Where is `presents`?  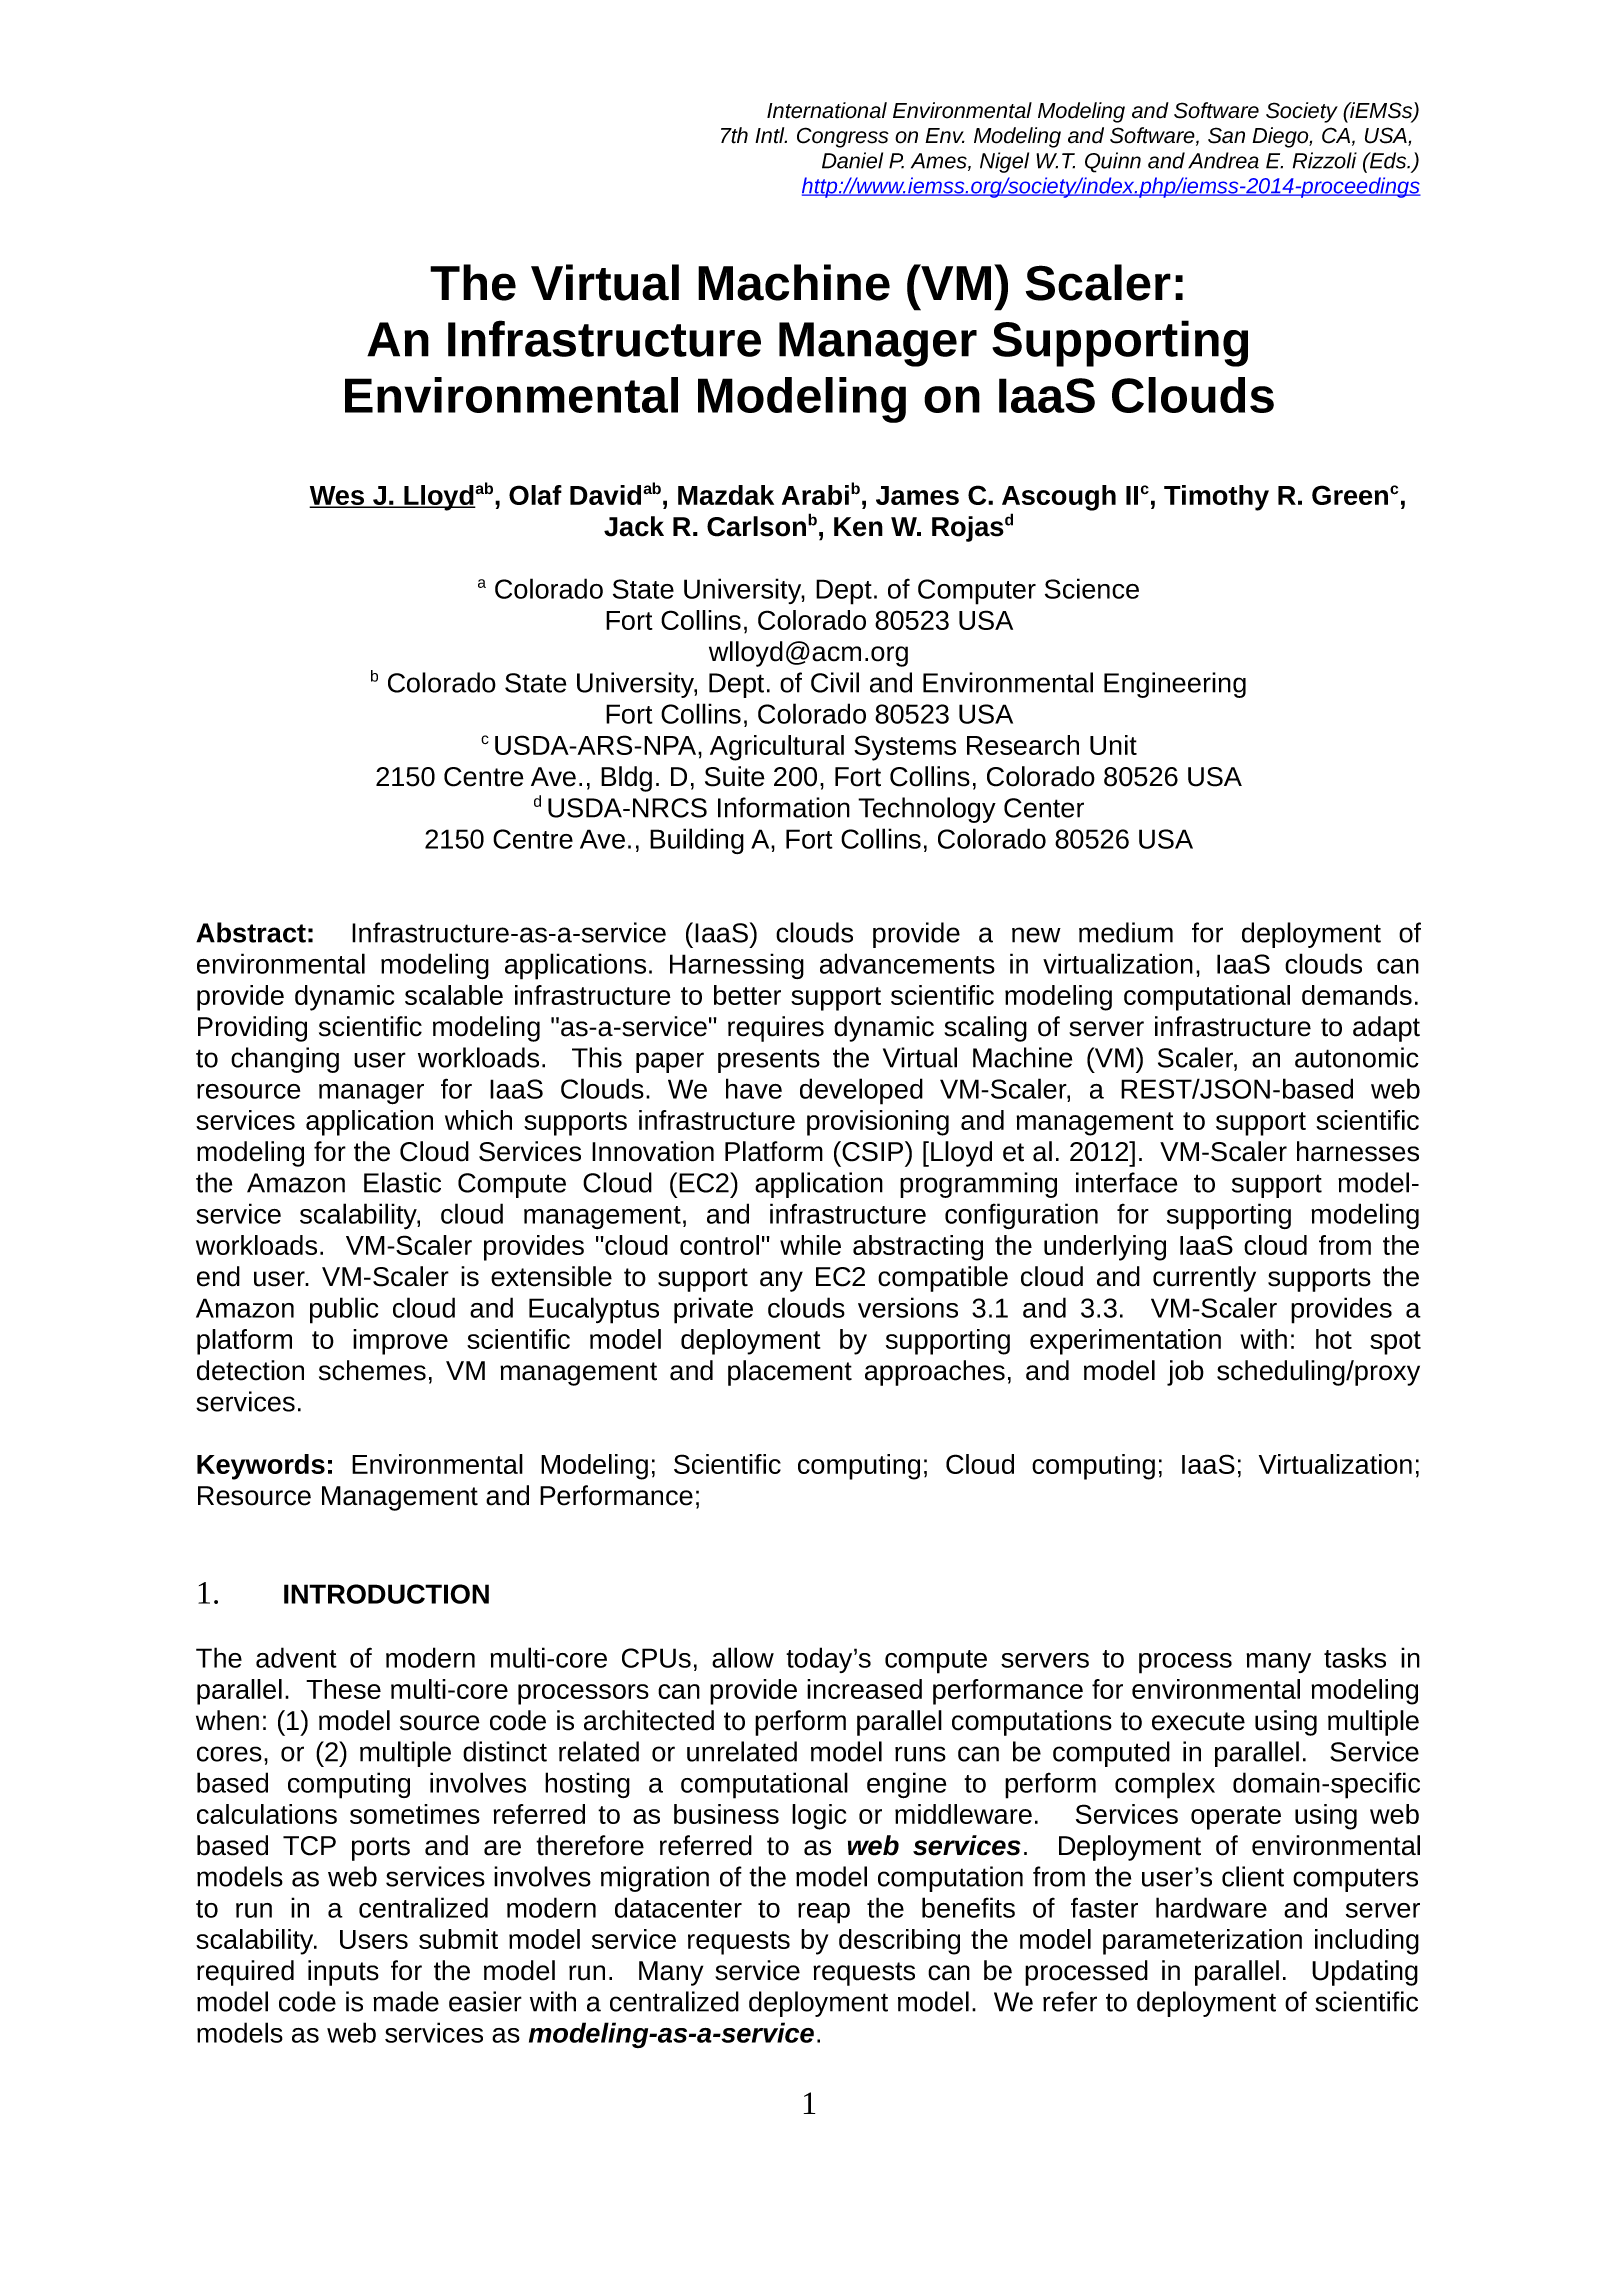 presents is located at coordinates (769, 1061).
